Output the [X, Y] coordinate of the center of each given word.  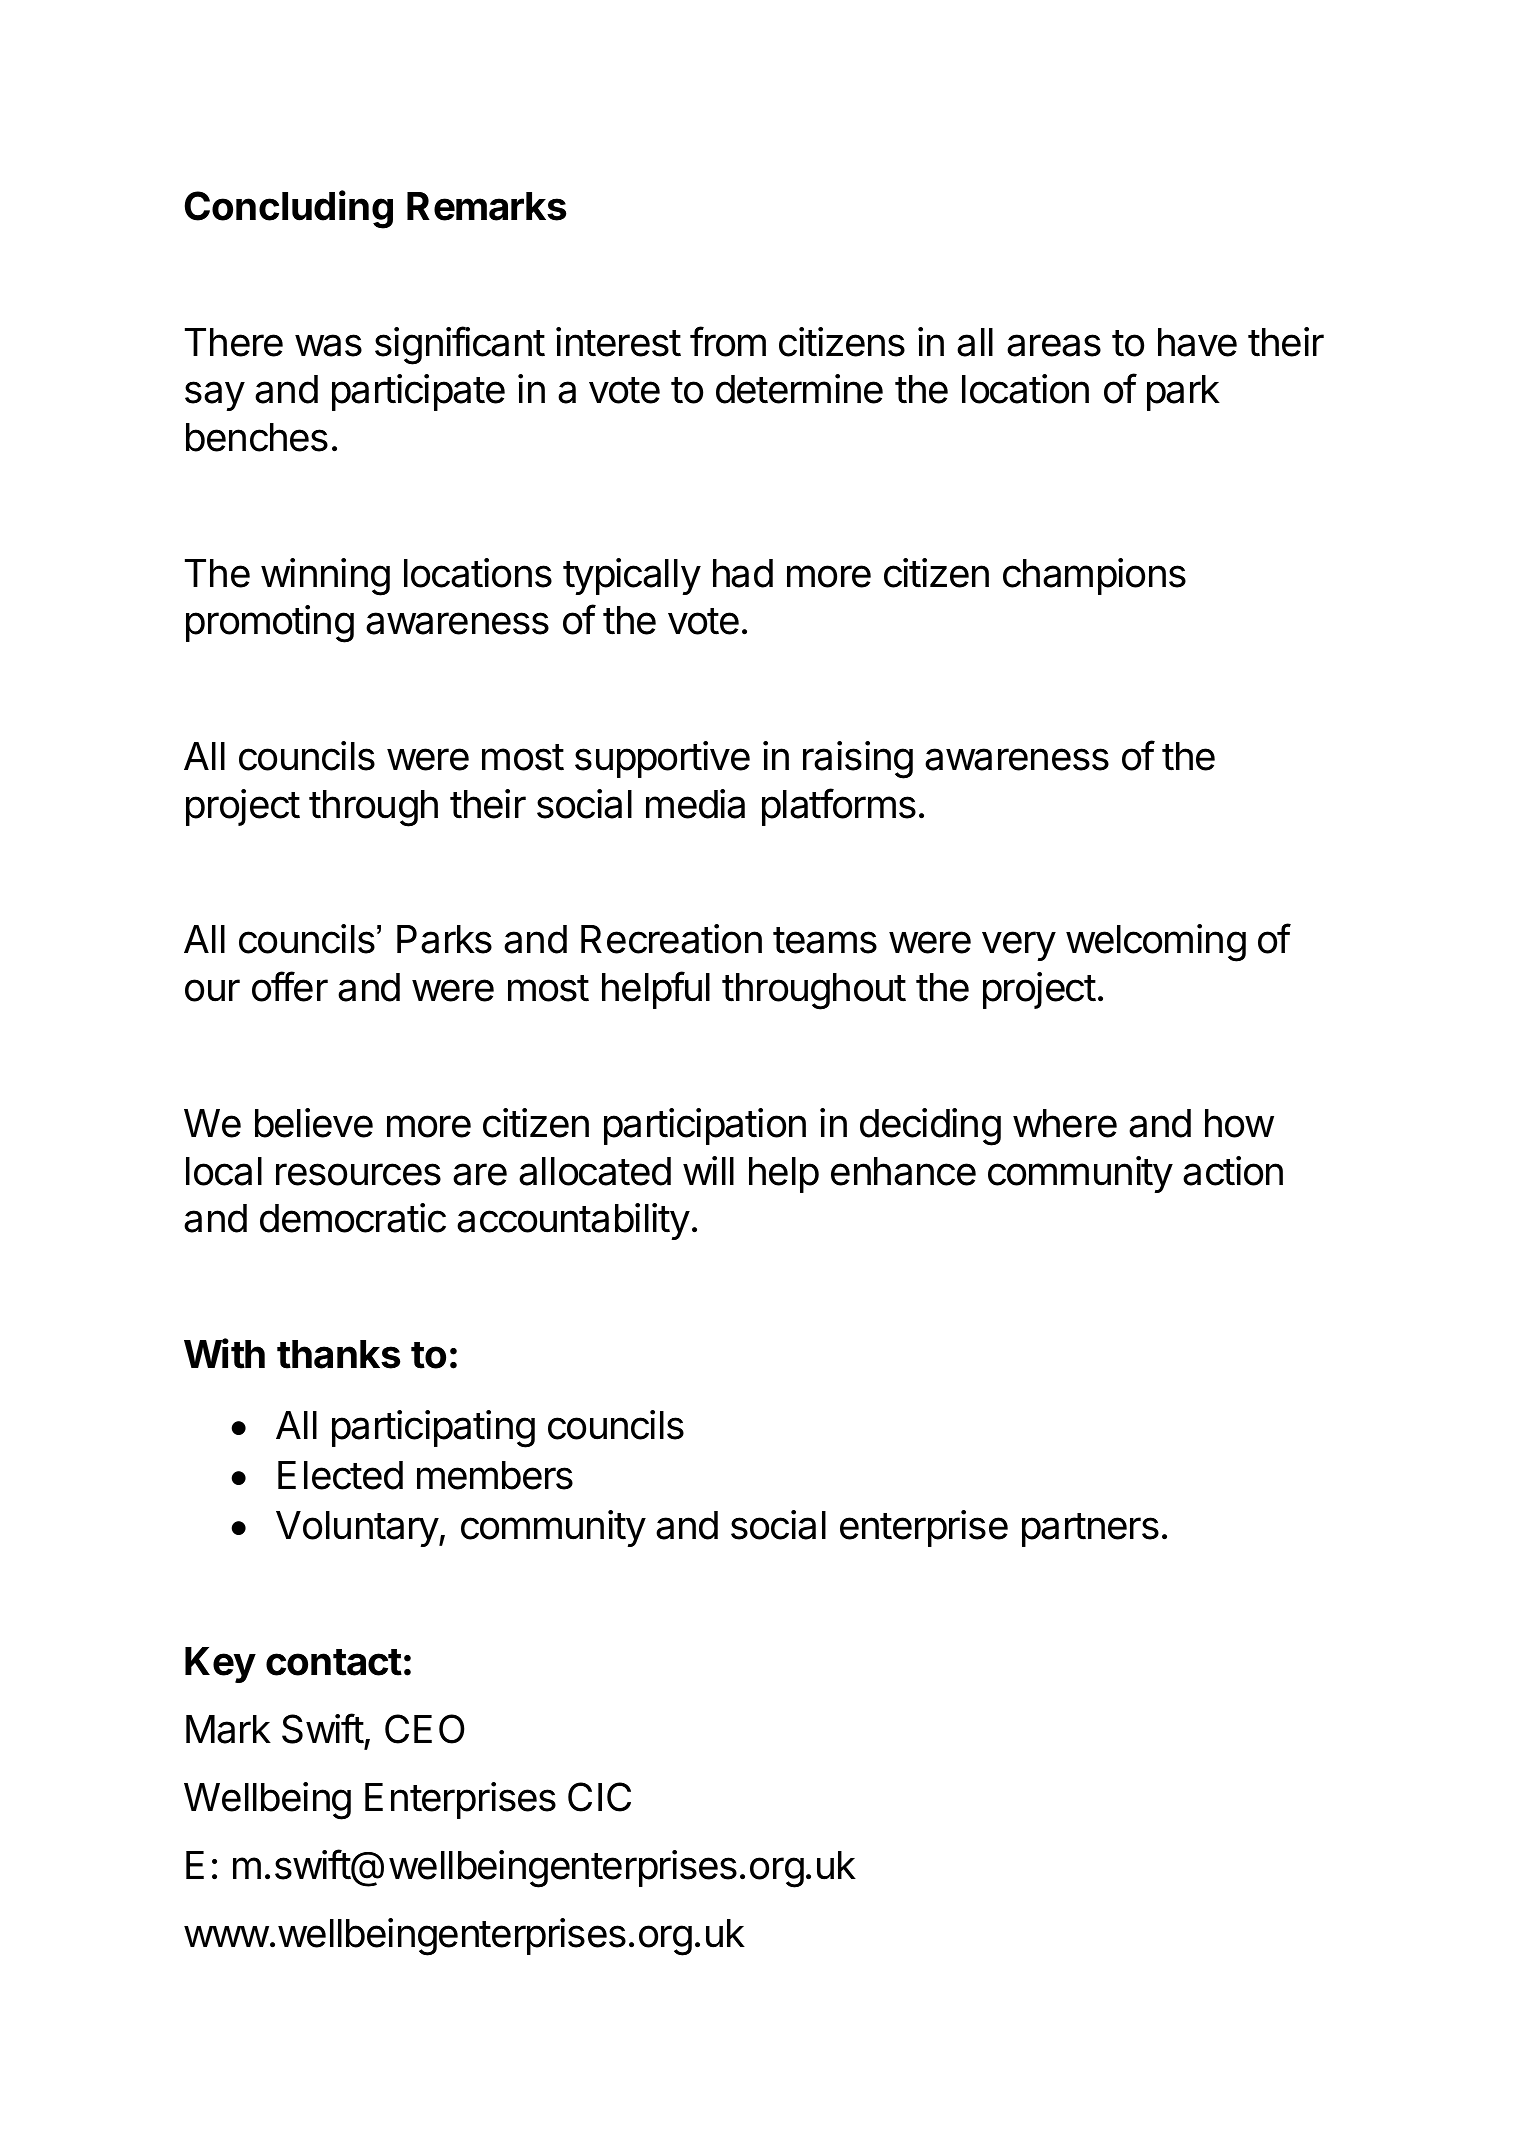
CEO [425, 1729]
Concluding [289, 209]
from [728, 341]
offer [290, 986]
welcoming [1156, 943]
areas [1054, 345]
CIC [599, 1797]
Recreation [671, 939]
